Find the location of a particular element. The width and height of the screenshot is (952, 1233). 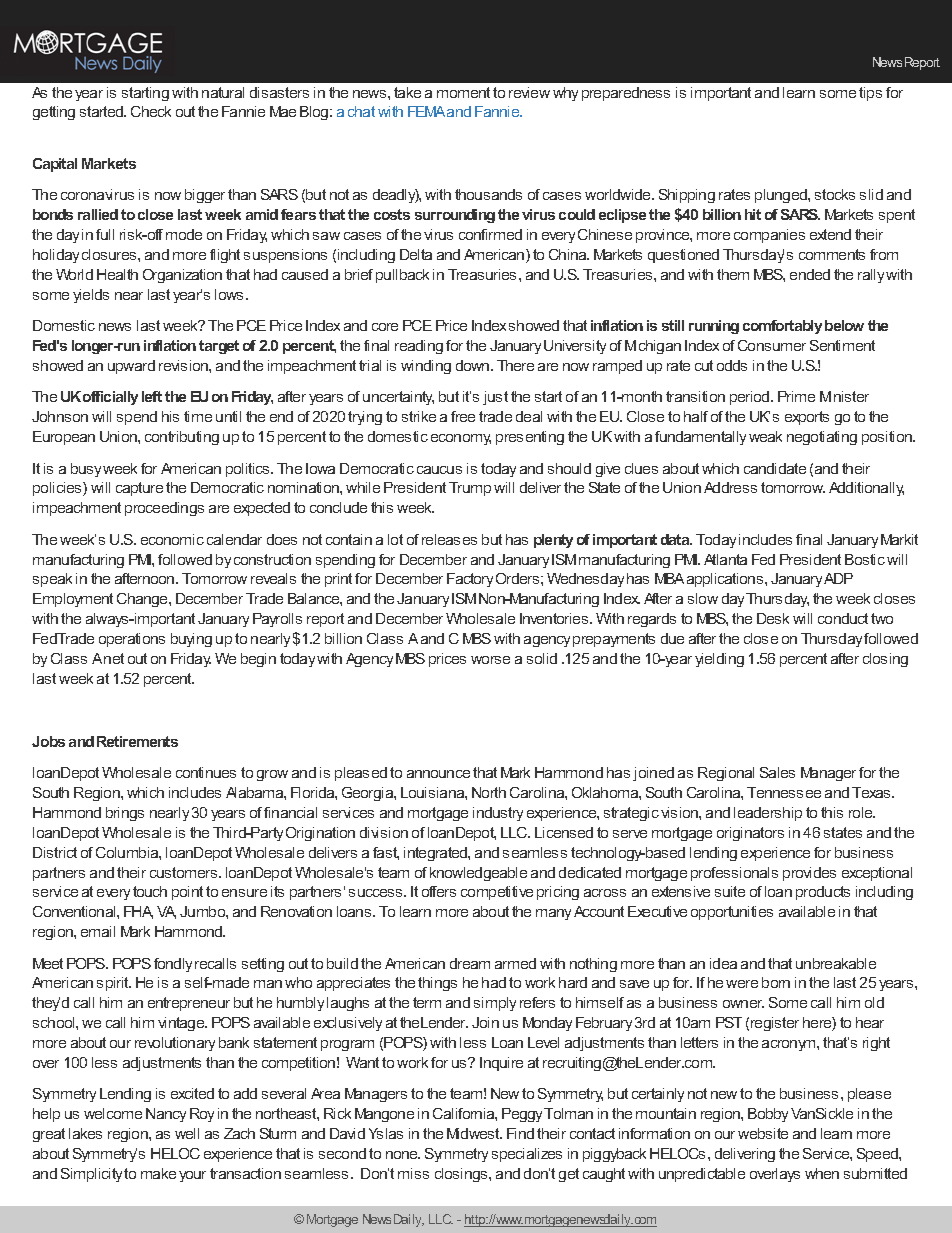

provides is located at coordinates (809, 874).
